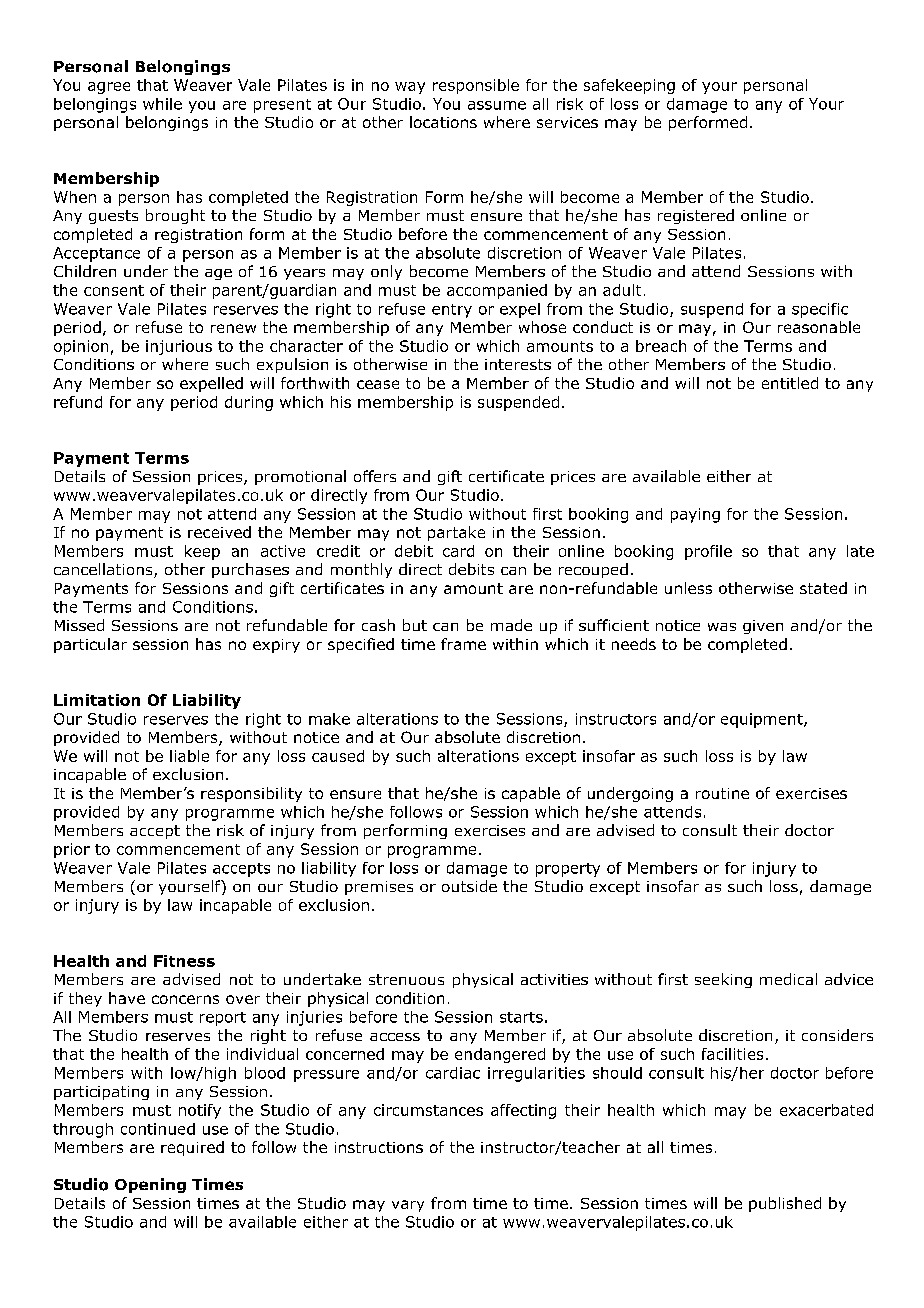 Image resolution: width=924 pixels, height=1308 pixels. I want to click on Opening, so click(150, 1185).
